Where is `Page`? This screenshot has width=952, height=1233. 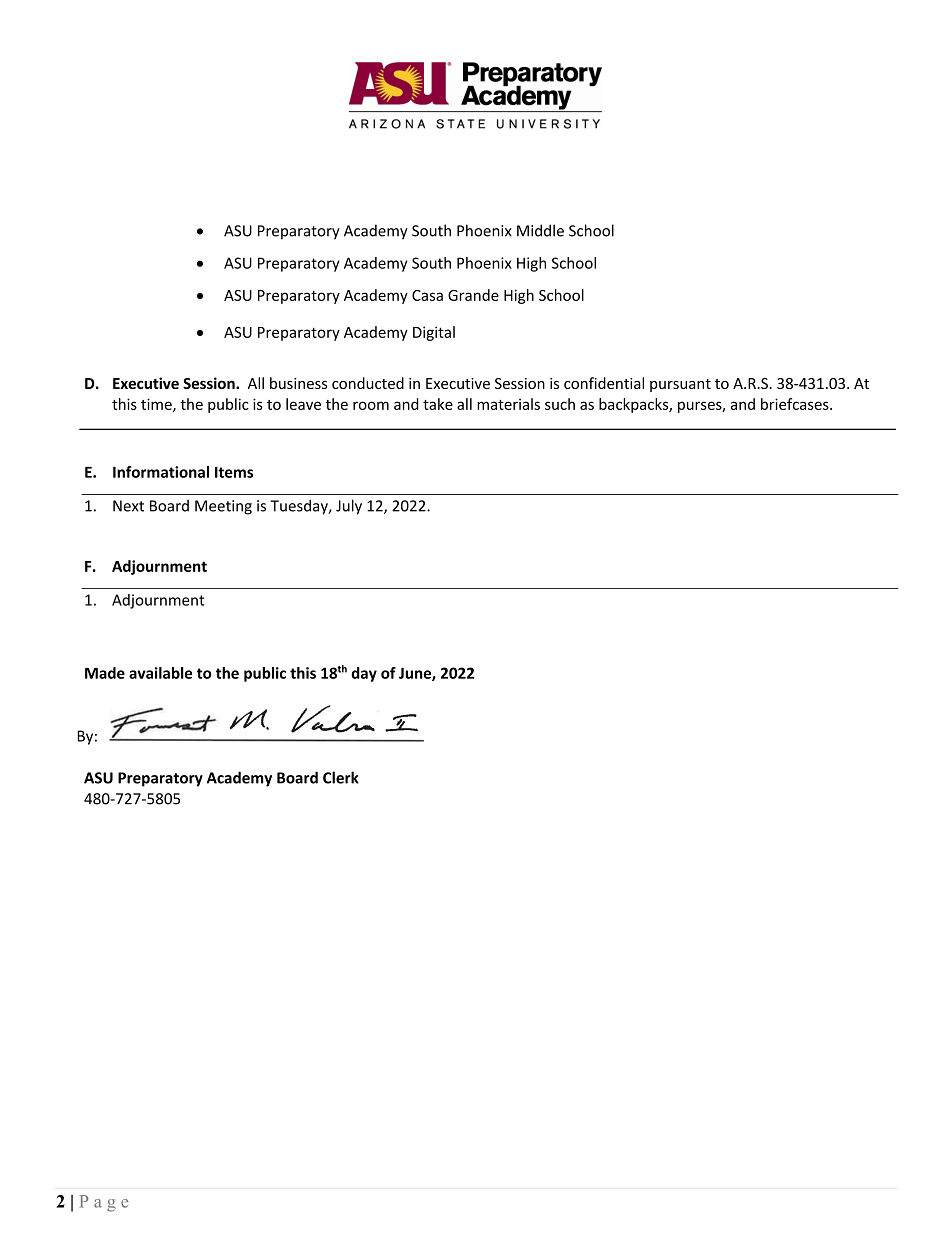 Page is located at coordinates (104, 1203).
